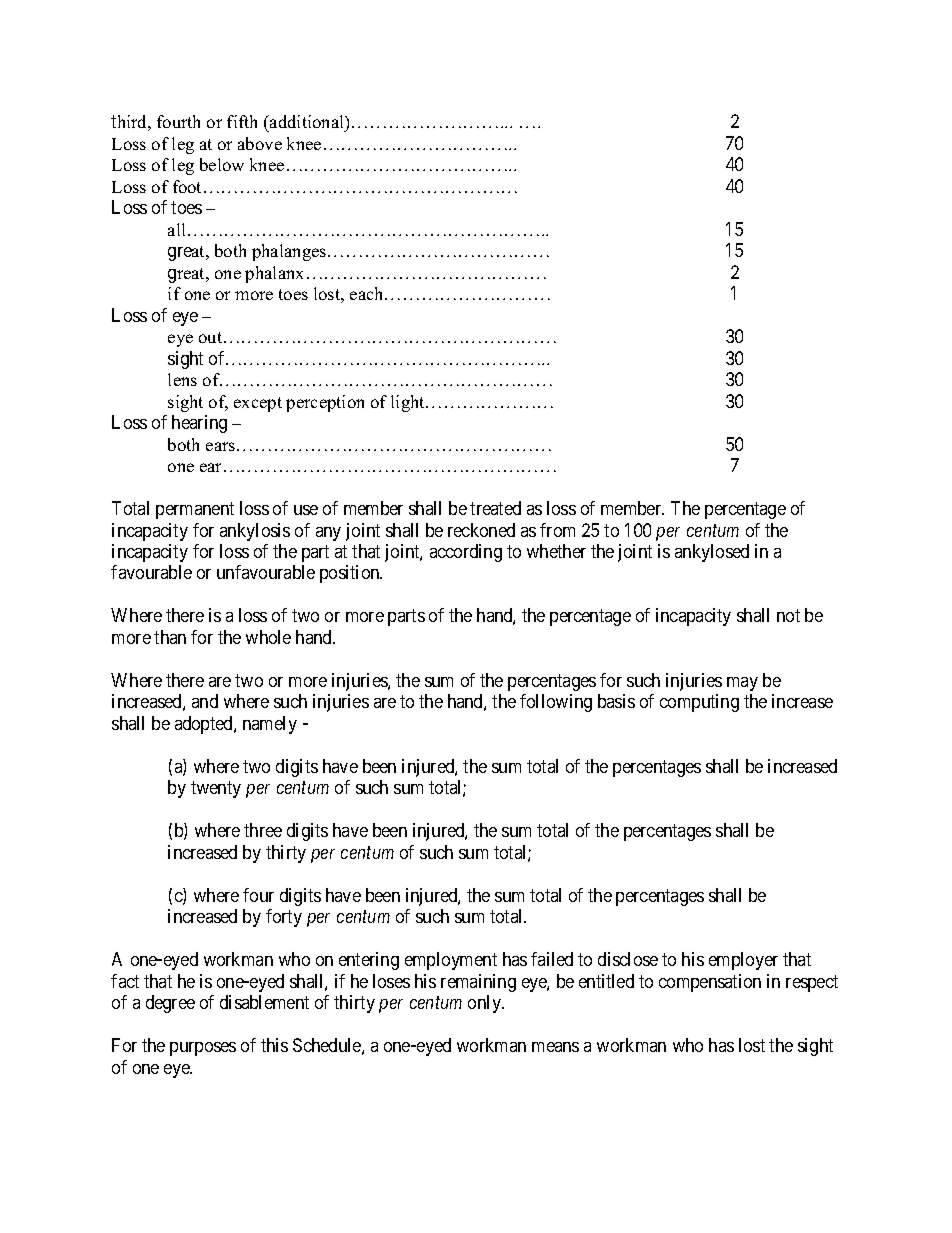  What do you see at coordinates (260, 143) in the page?
I see `above` at bounding box center [260, 143].
